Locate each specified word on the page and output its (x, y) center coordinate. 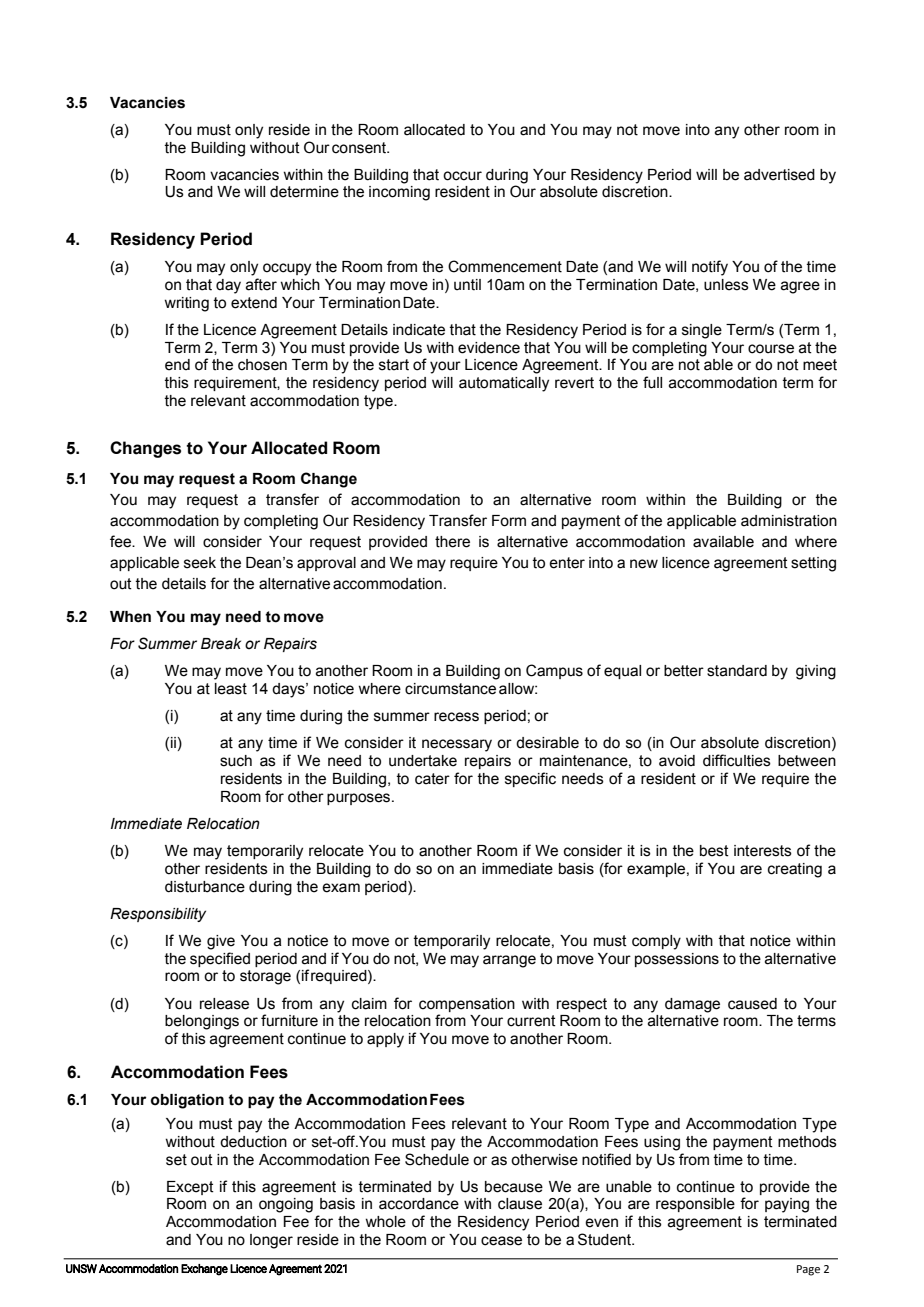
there (452, 542)
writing (186, 304)
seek (200, 563)
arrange (509, 961)
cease (501, 1241)
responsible (695, 1205)
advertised (779, 175)
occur (462, 176)
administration (789, 521)
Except (190, 1188)
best (714, 851)
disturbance (205, 887)
